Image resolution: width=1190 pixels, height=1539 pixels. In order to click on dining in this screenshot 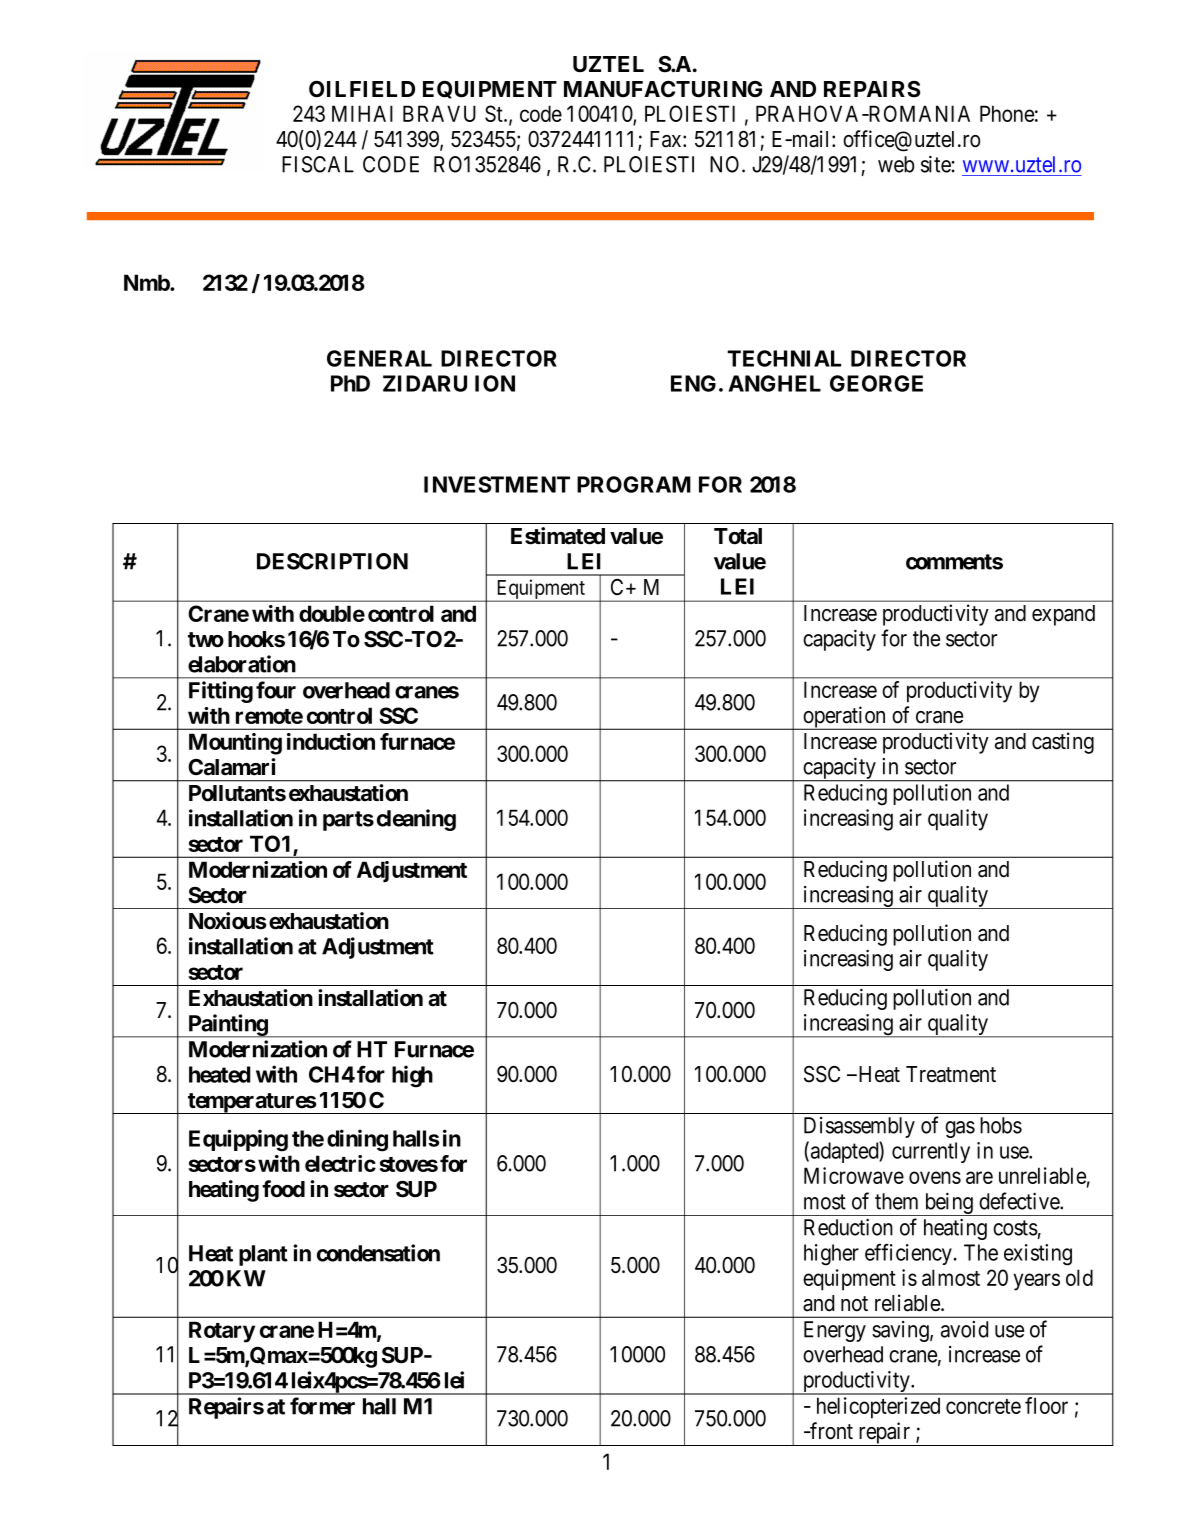, I will do `click(357, 1140)`.
